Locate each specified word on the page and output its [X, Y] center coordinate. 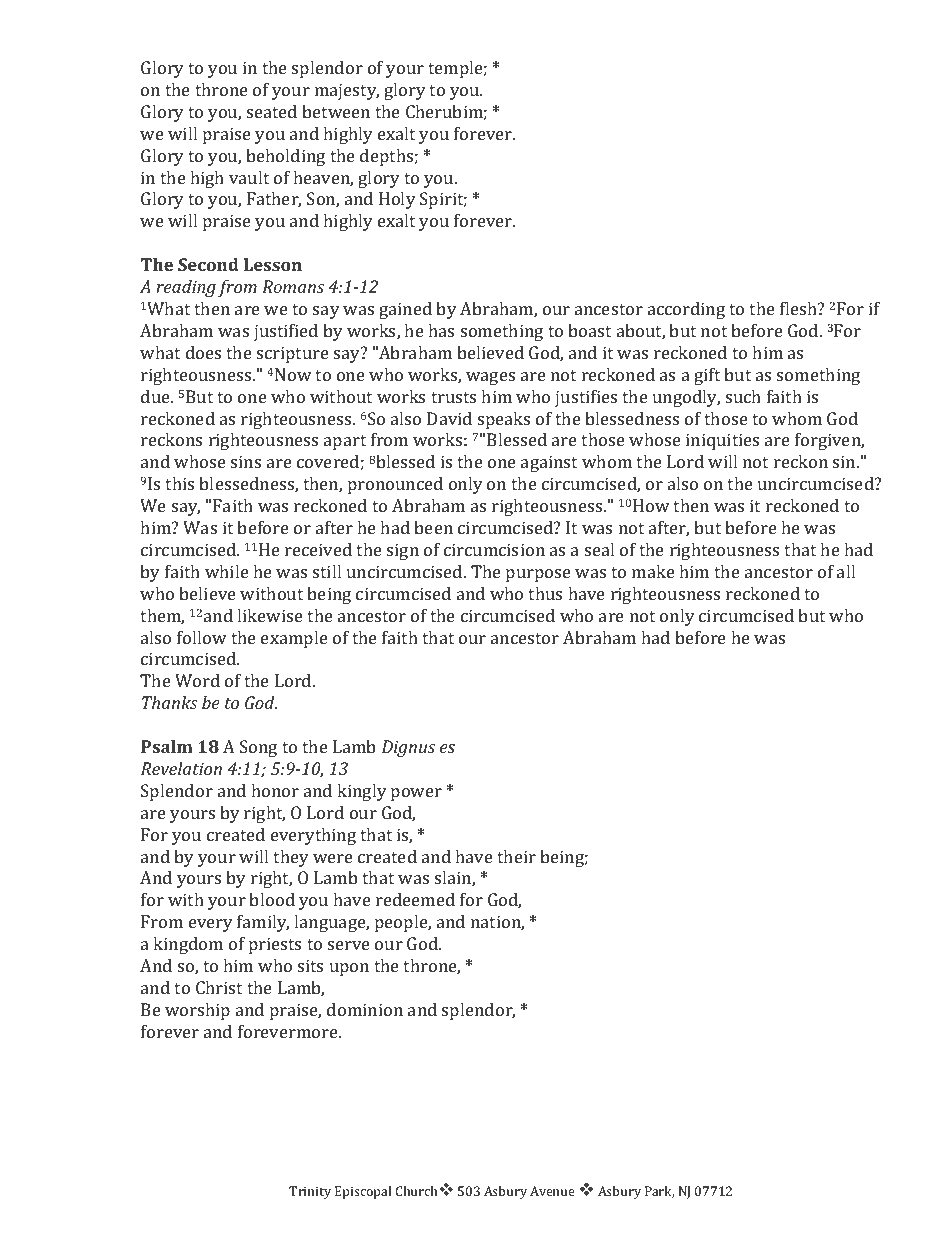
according [686, 310]
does [203, 352]
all [846, 571]
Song [258, 748]
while [227, 571]
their [516, 856]
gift [707, 376]
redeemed [415, 899]
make [653, 571]
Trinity [310, 1192]
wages [490, 378]
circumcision [494, 549]
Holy [397, 200]
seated [272, 111]
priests [275, 945]
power [416, 794]
